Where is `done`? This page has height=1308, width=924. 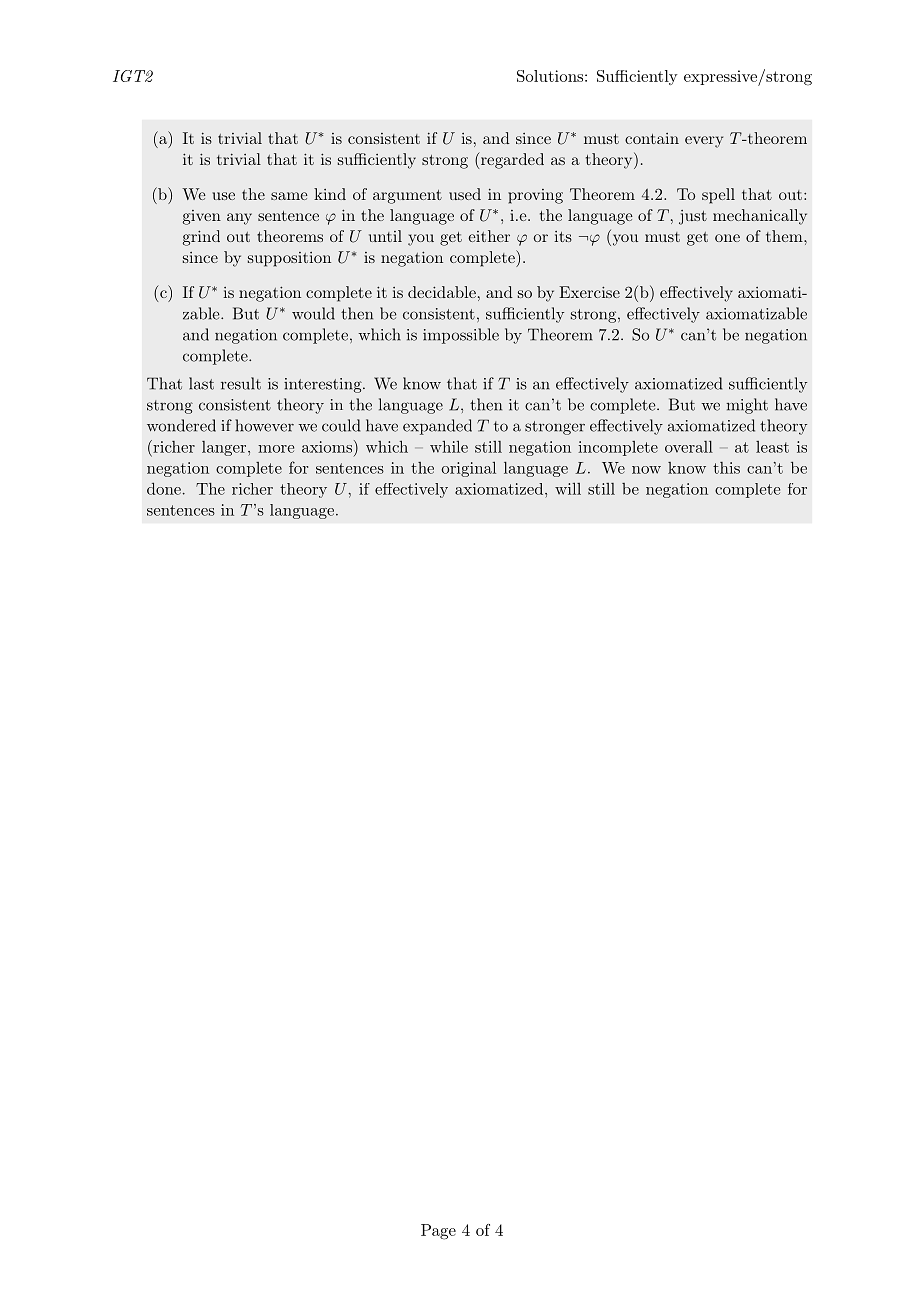 done is located at coordinates (164, 488).
